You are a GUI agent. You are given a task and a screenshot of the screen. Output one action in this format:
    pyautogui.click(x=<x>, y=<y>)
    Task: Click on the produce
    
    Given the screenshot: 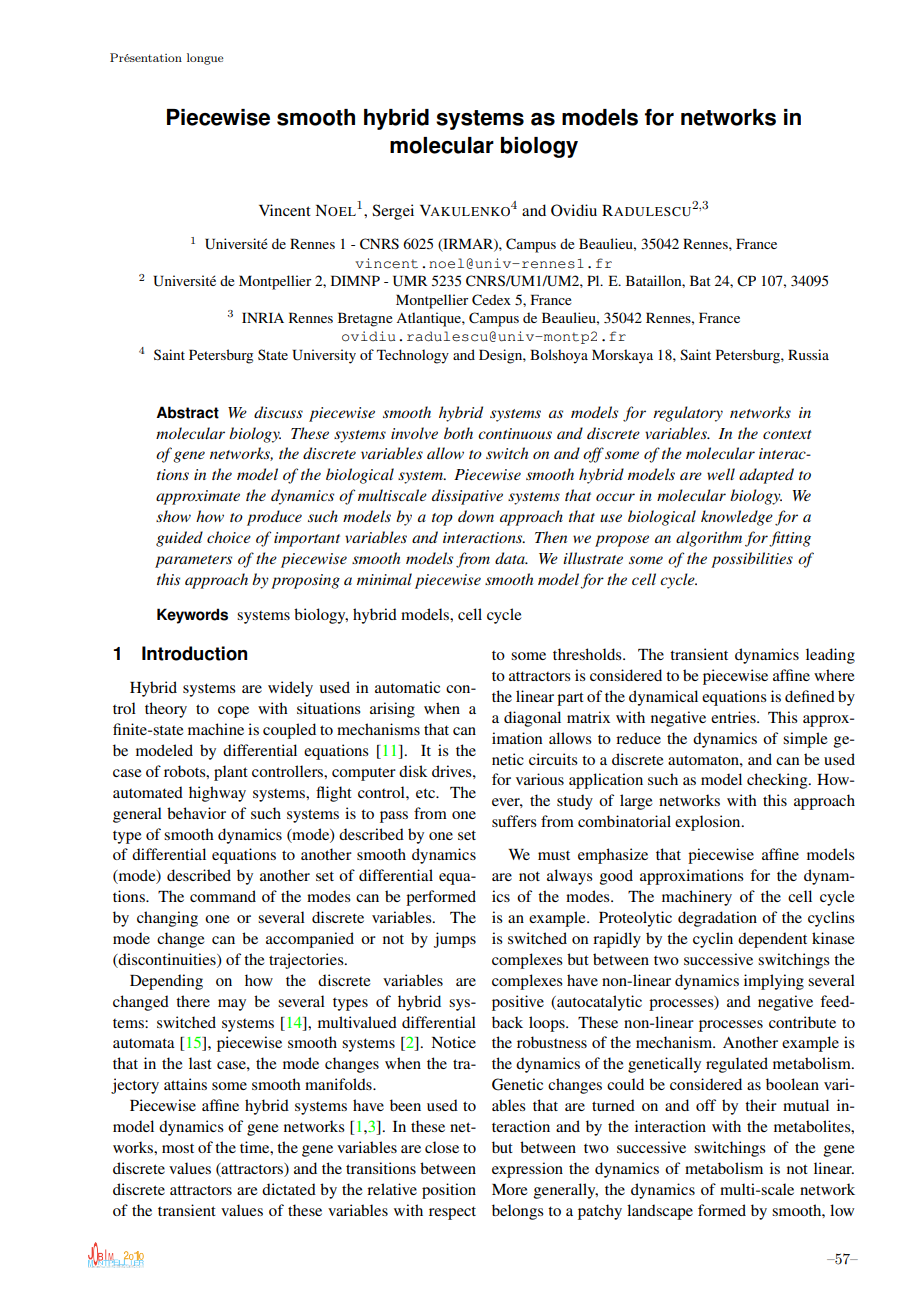 What is the action you would take?
    pyautogui.click(x=274, y=518)
